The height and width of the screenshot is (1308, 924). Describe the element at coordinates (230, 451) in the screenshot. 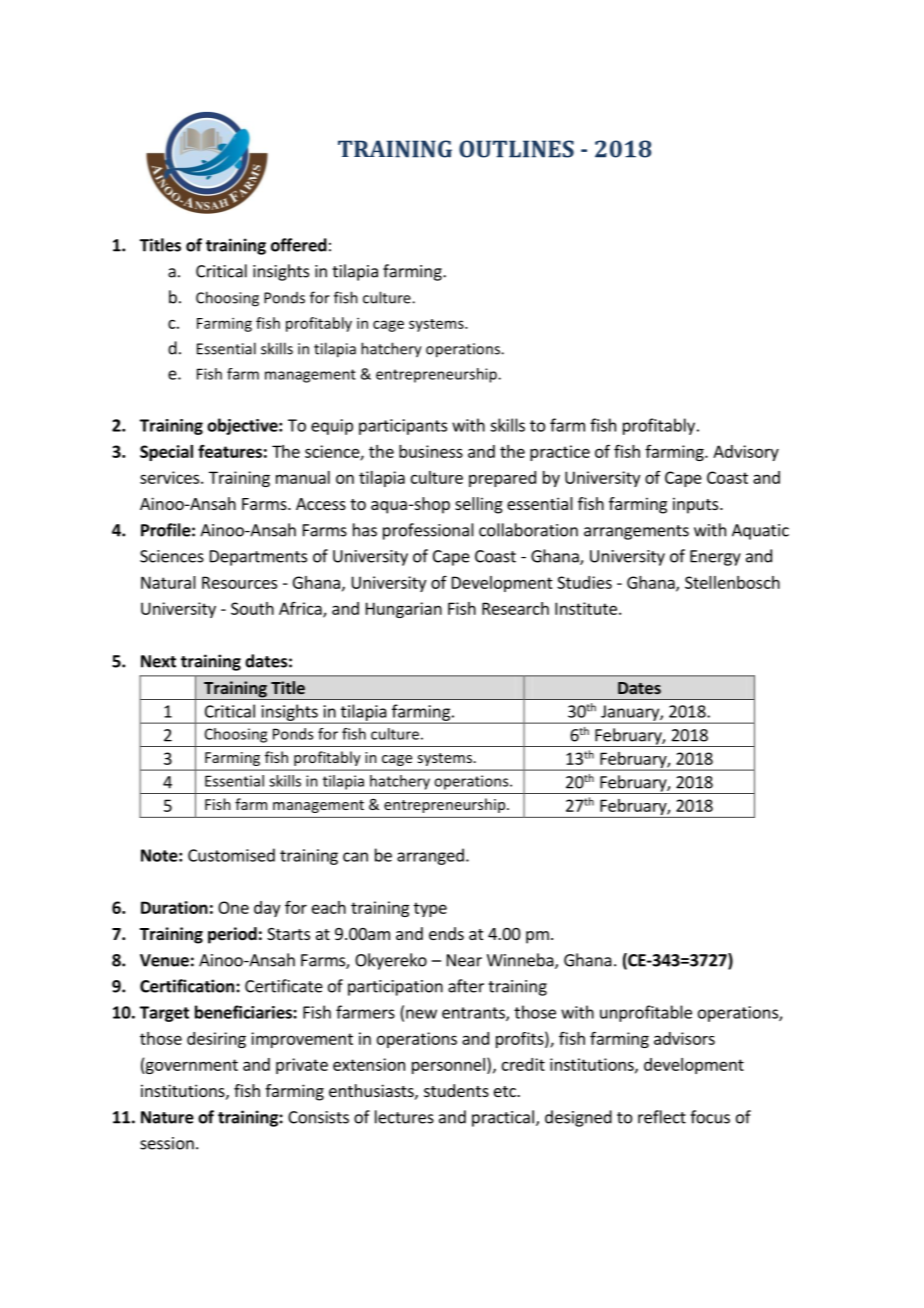

I see `features` at that location.
